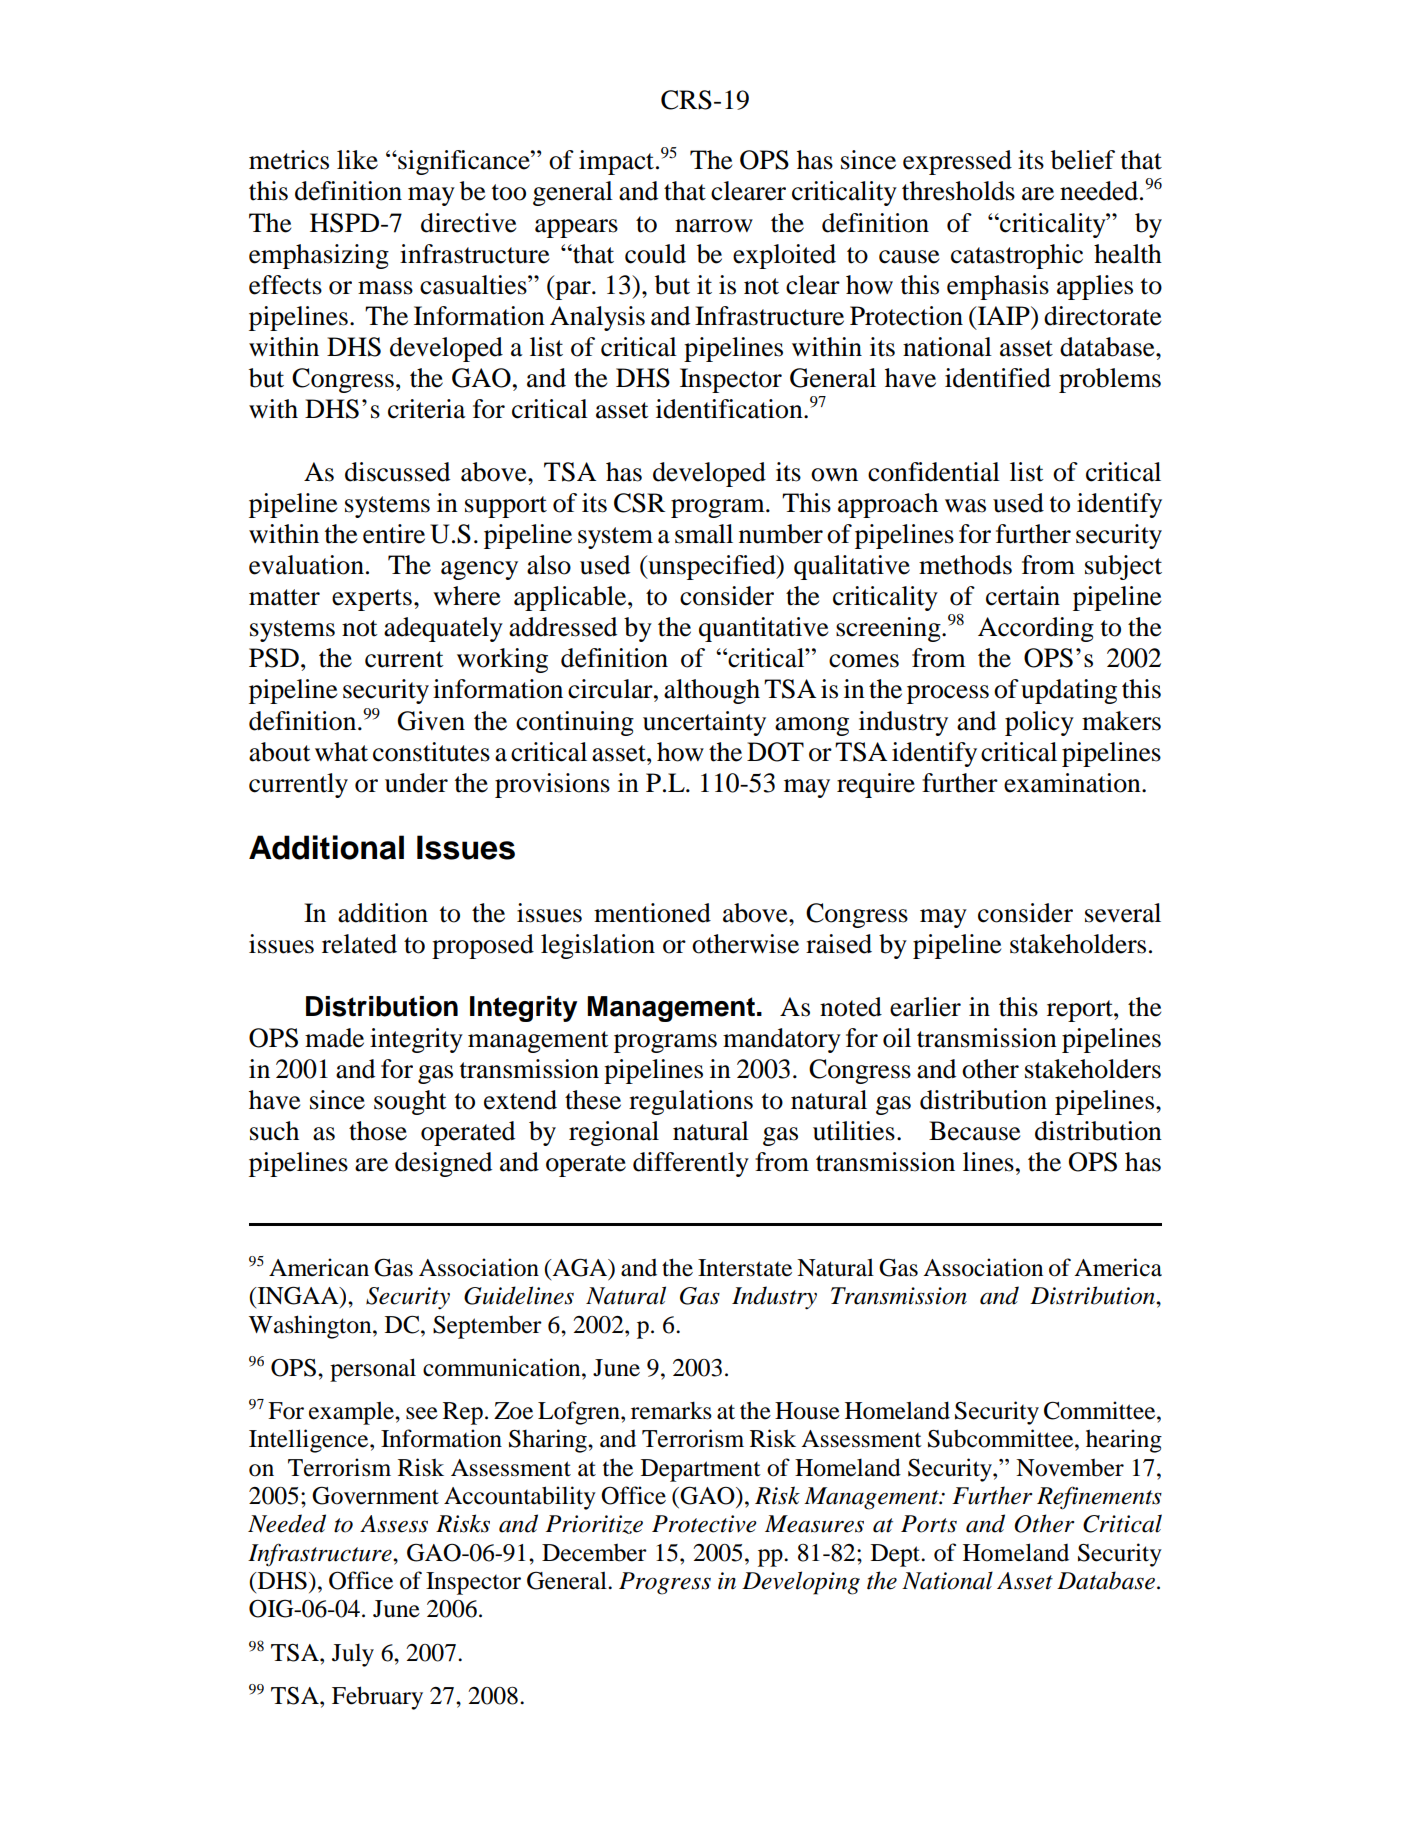 This screenshot has height=1826, width=1411. I want to click on narrow, so click(714, 226).
